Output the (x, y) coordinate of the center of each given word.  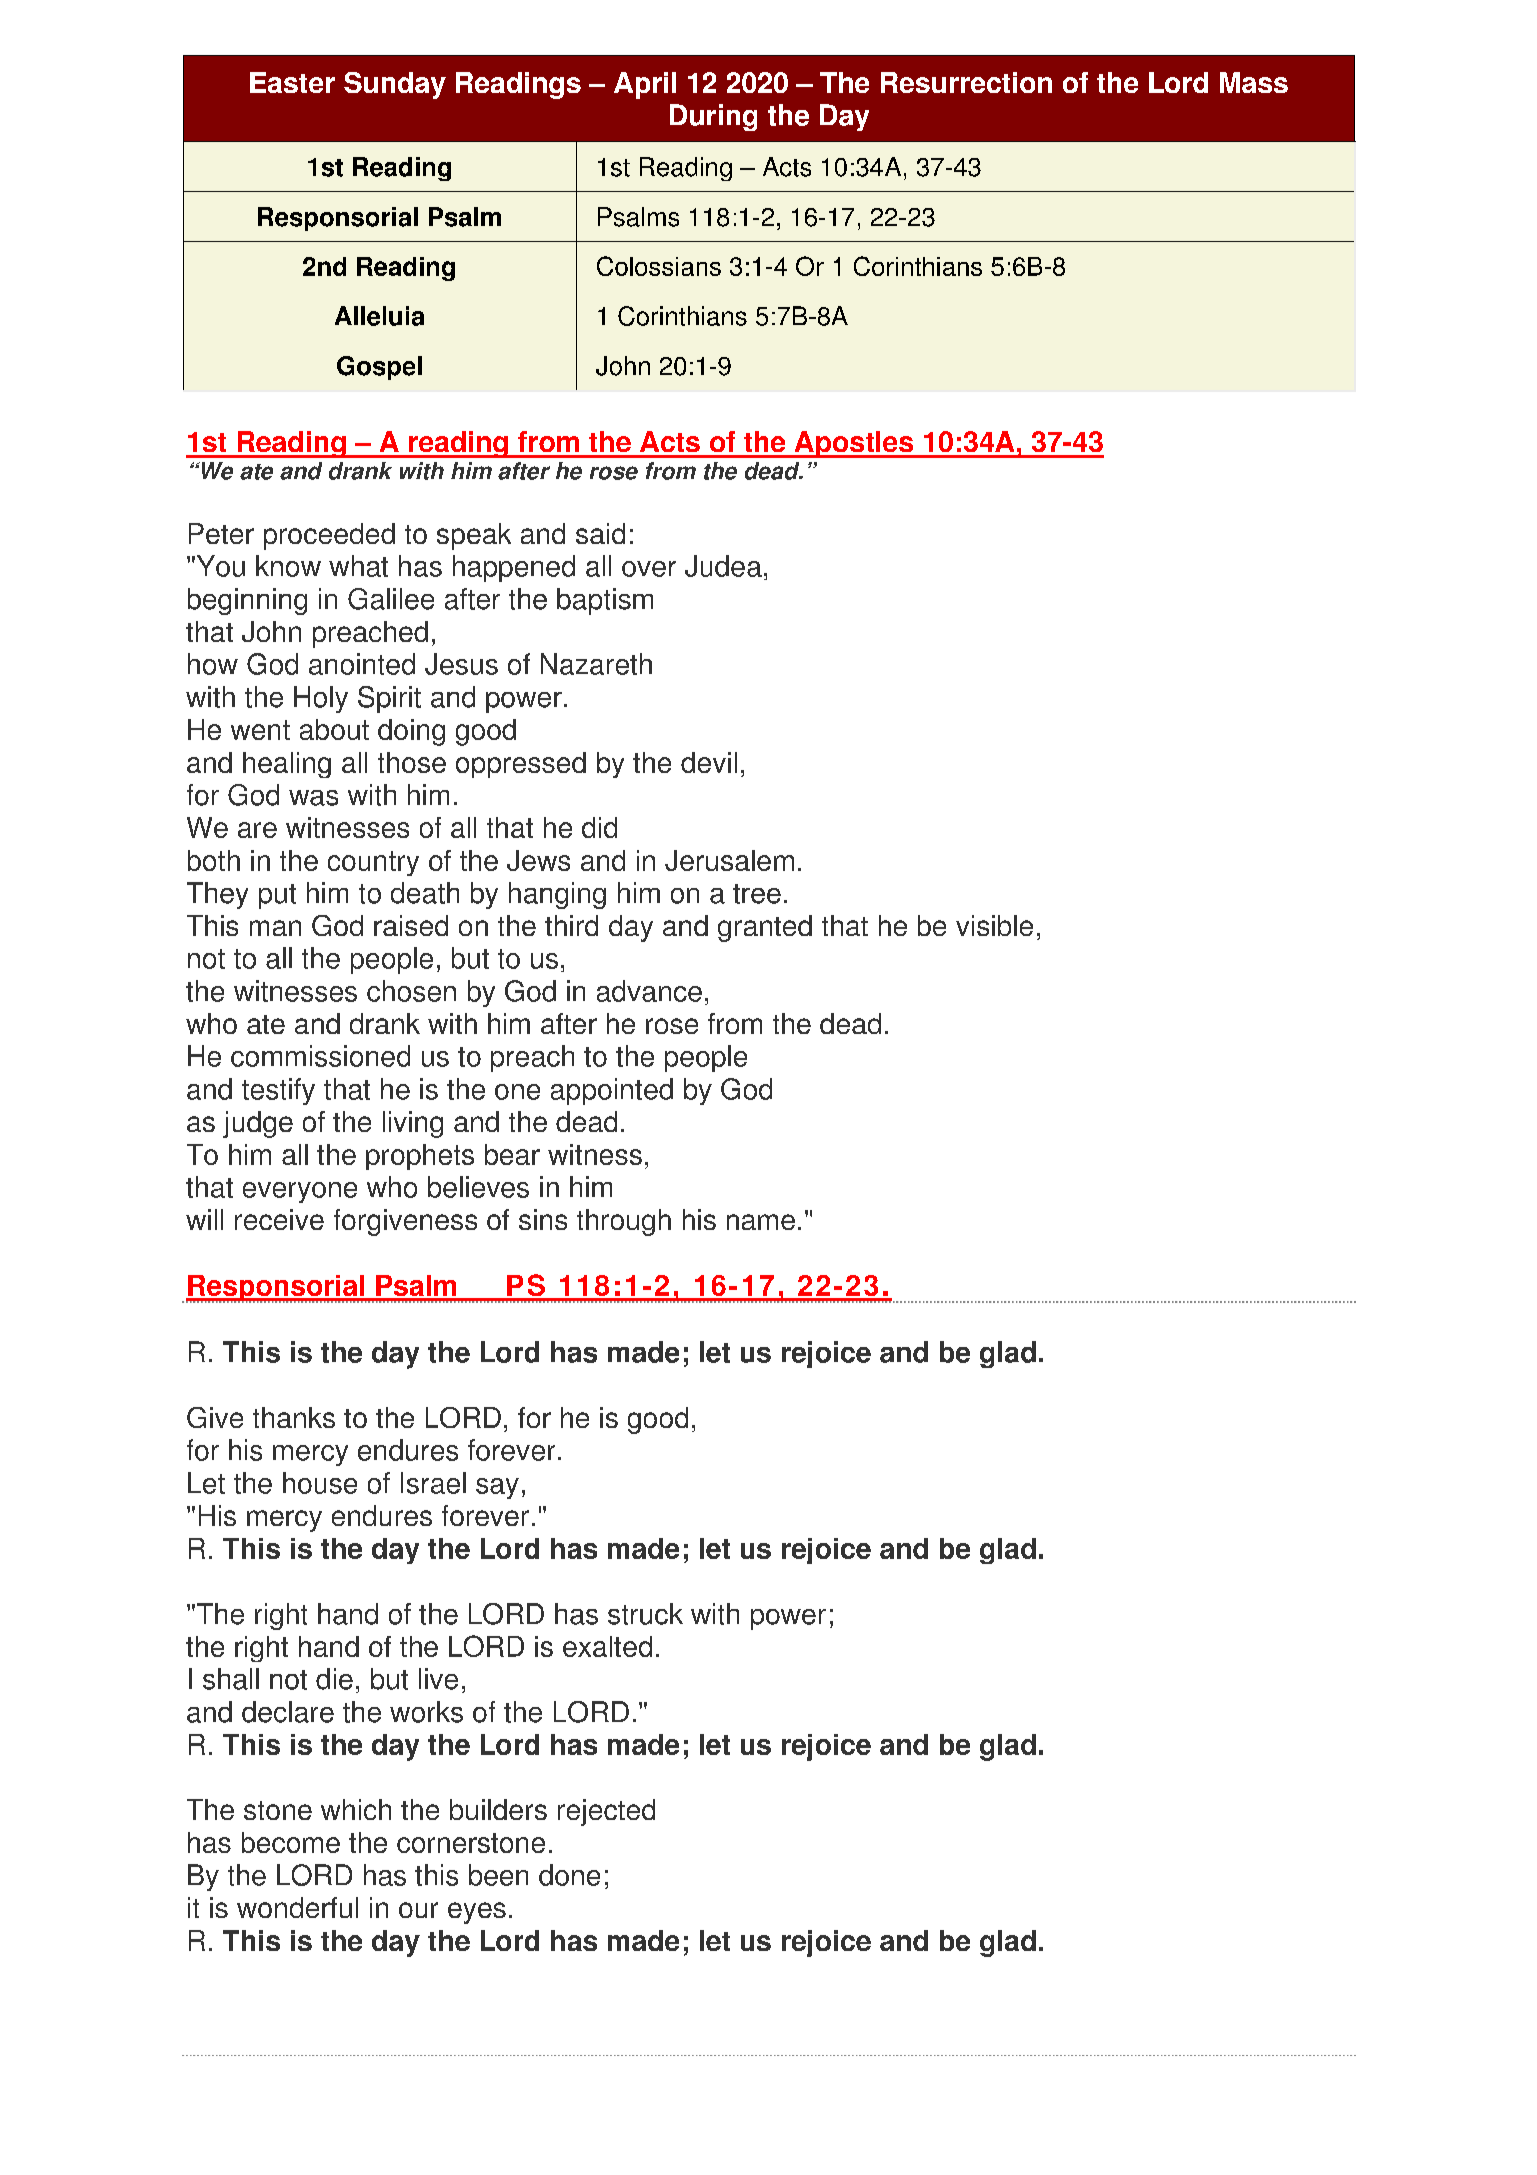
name (761, 1222)
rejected (606, 1812)
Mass (1254, 82)
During (713, 117)
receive (279, 1219)
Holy (321, 699)
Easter (292, 82)
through (624, 1222)
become (291, 1842)
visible (994, 925)
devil (709, 762)
